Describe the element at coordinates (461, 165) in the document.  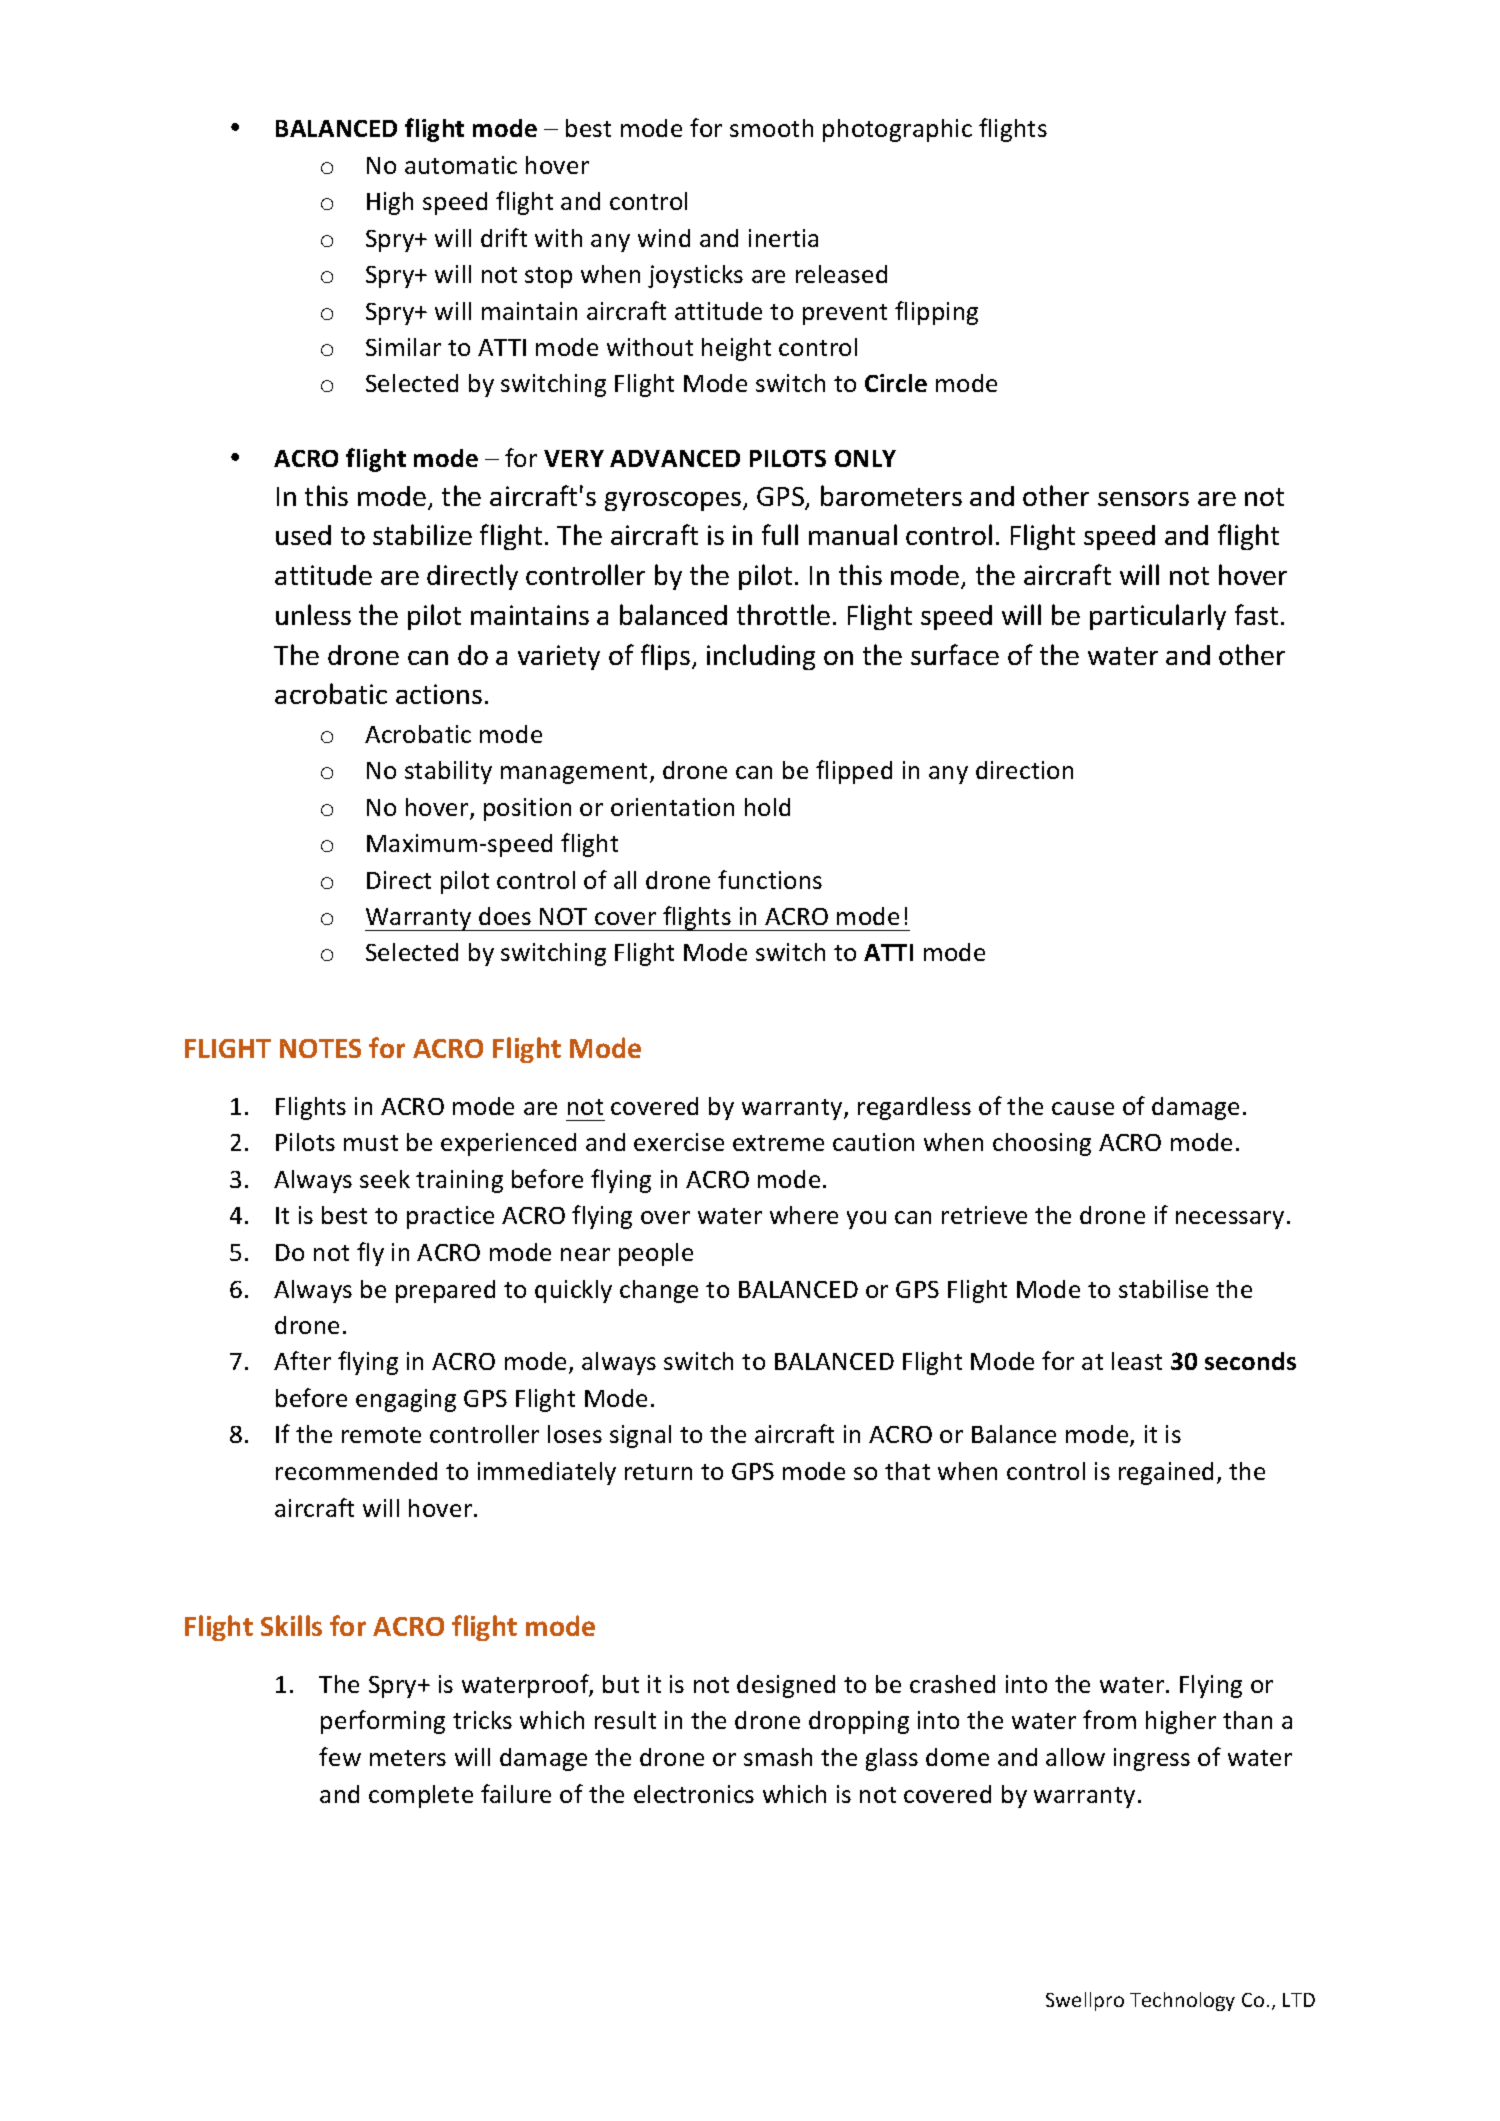
I see `automatic` at that location.
